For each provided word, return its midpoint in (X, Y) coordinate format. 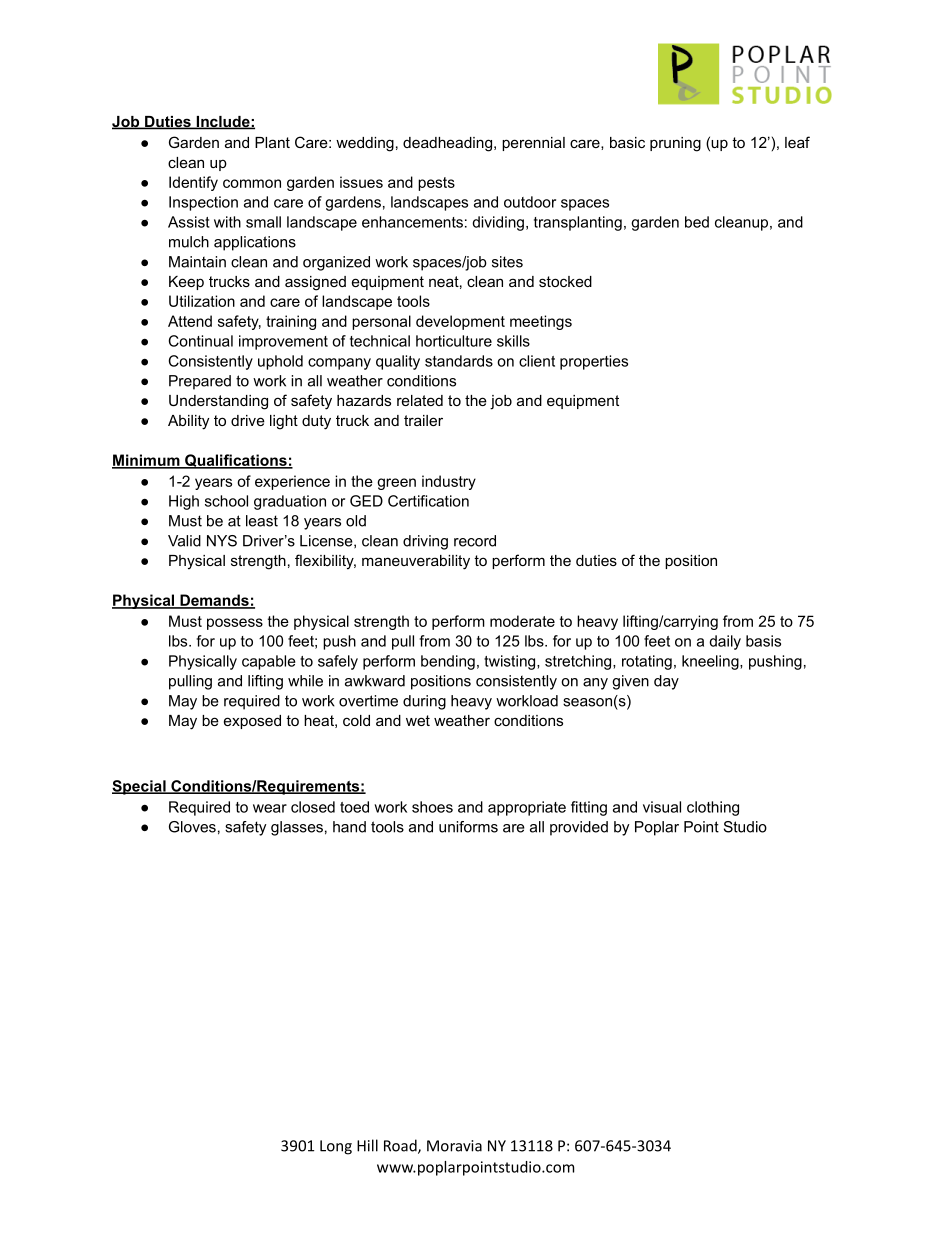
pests (436, 184)
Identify (193, 183)
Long (336, 1147)
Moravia (454, 1146)
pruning (675, 144)
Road (401, 1146)
